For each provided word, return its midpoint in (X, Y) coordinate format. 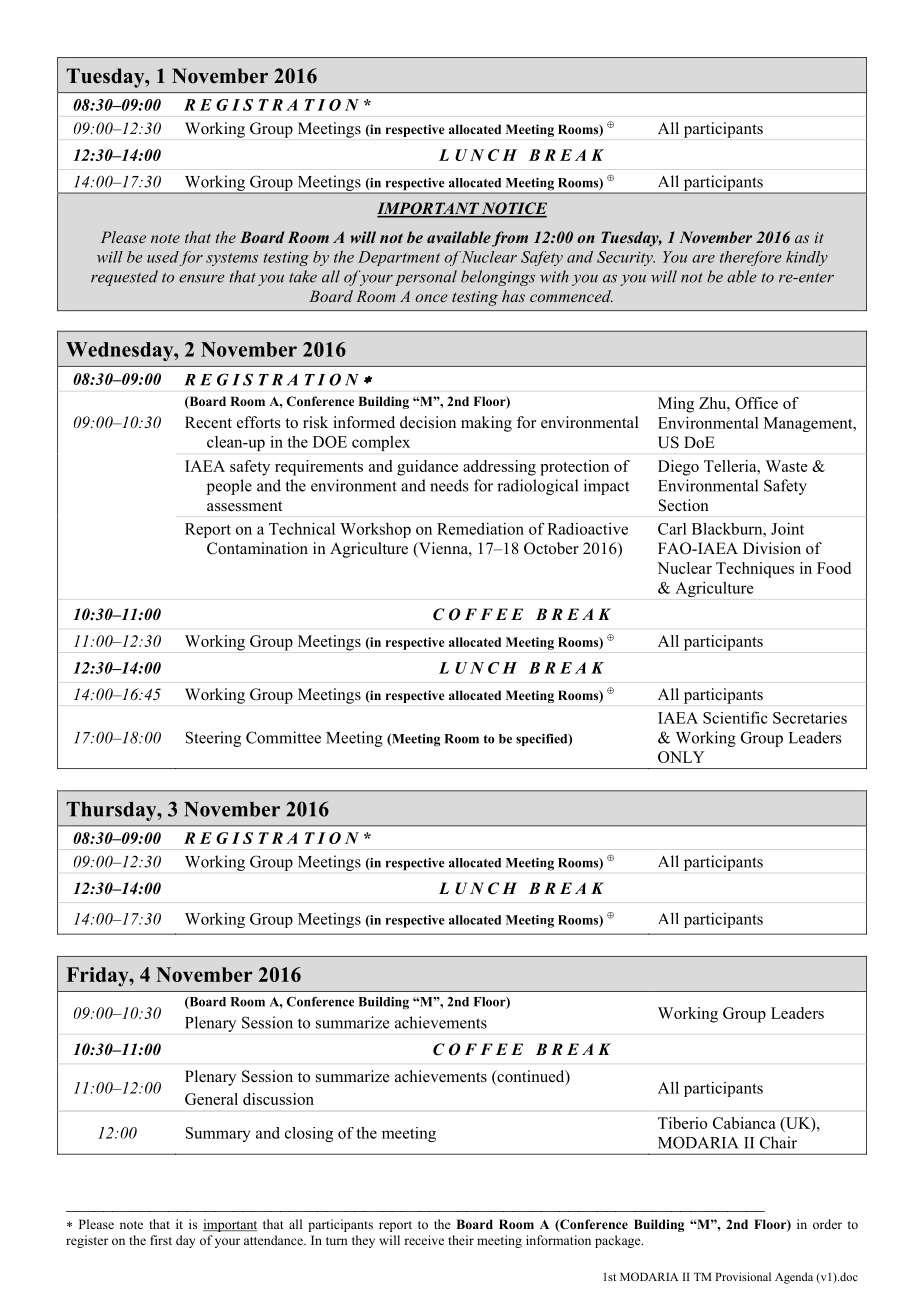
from (510, 239)
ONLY (681, 757)
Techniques (755, 570)
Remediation (480, 528)
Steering (213, 739)
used (163, 257)
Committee (283, 737)
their (461, 1240)
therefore (751, 258)
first (161, 1240)
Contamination (257, 548)
